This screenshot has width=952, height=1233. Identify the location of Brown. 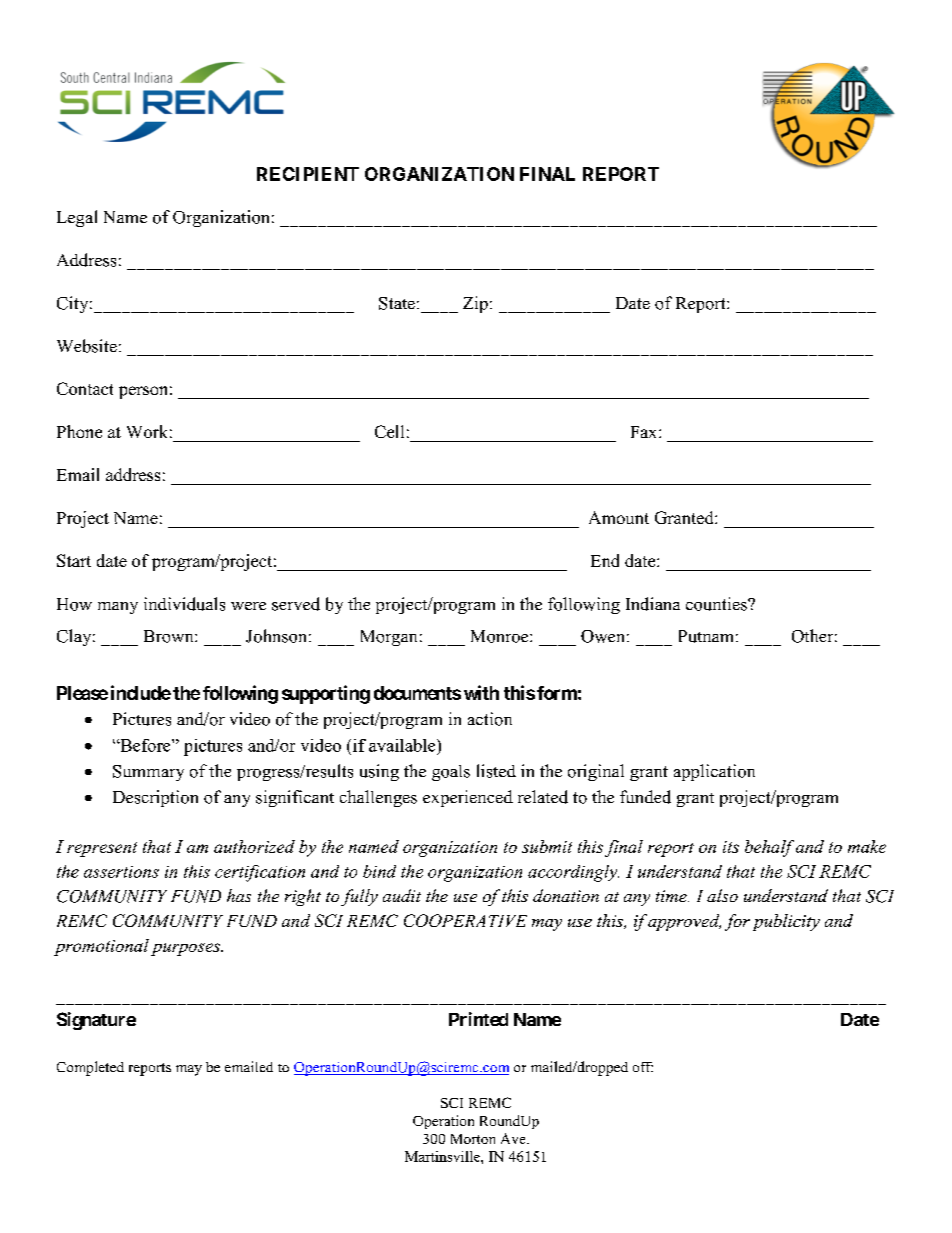
(170, 636).
